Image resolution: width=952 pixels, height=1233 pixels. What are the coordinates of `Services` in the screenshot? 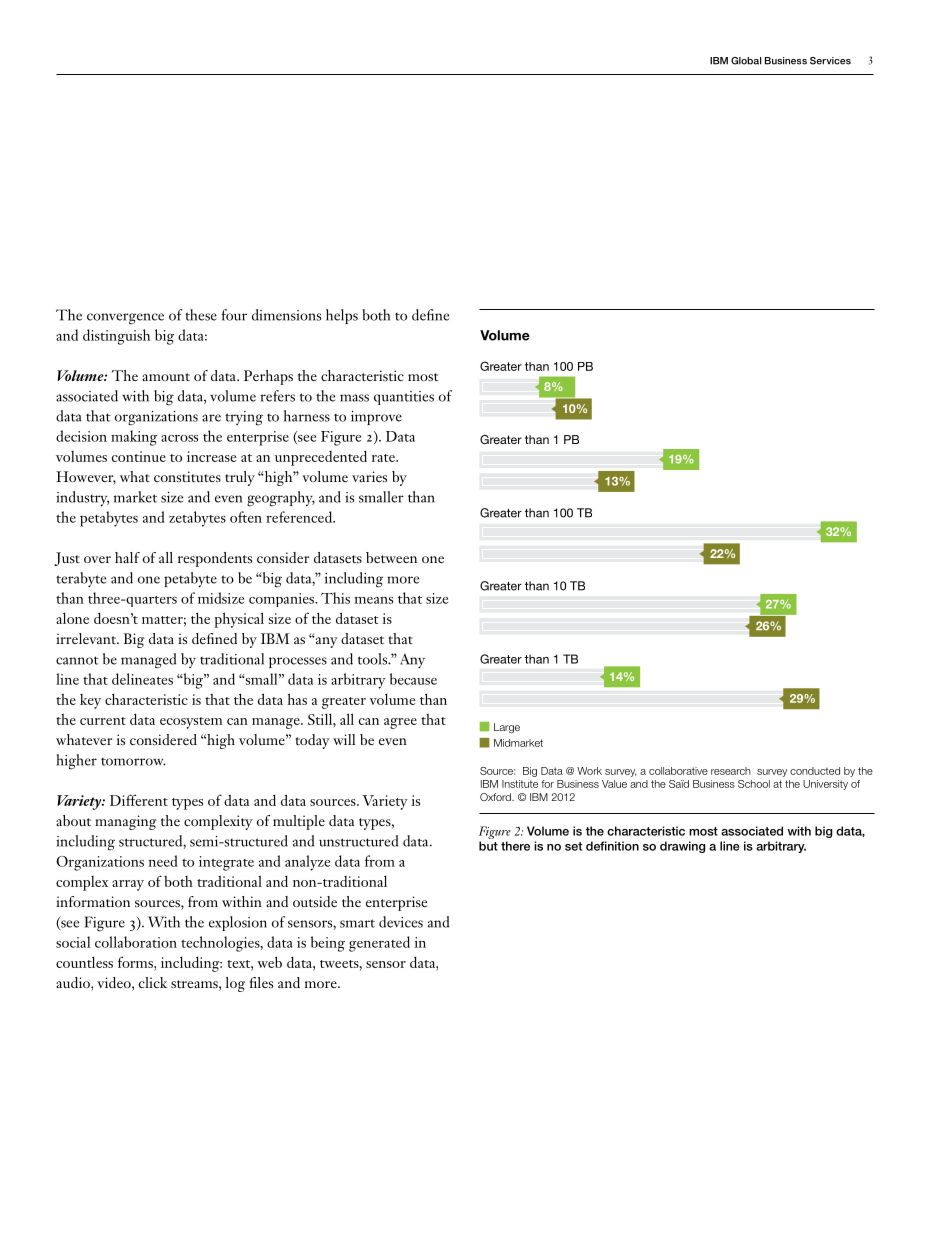 It's located at (830, 61).
